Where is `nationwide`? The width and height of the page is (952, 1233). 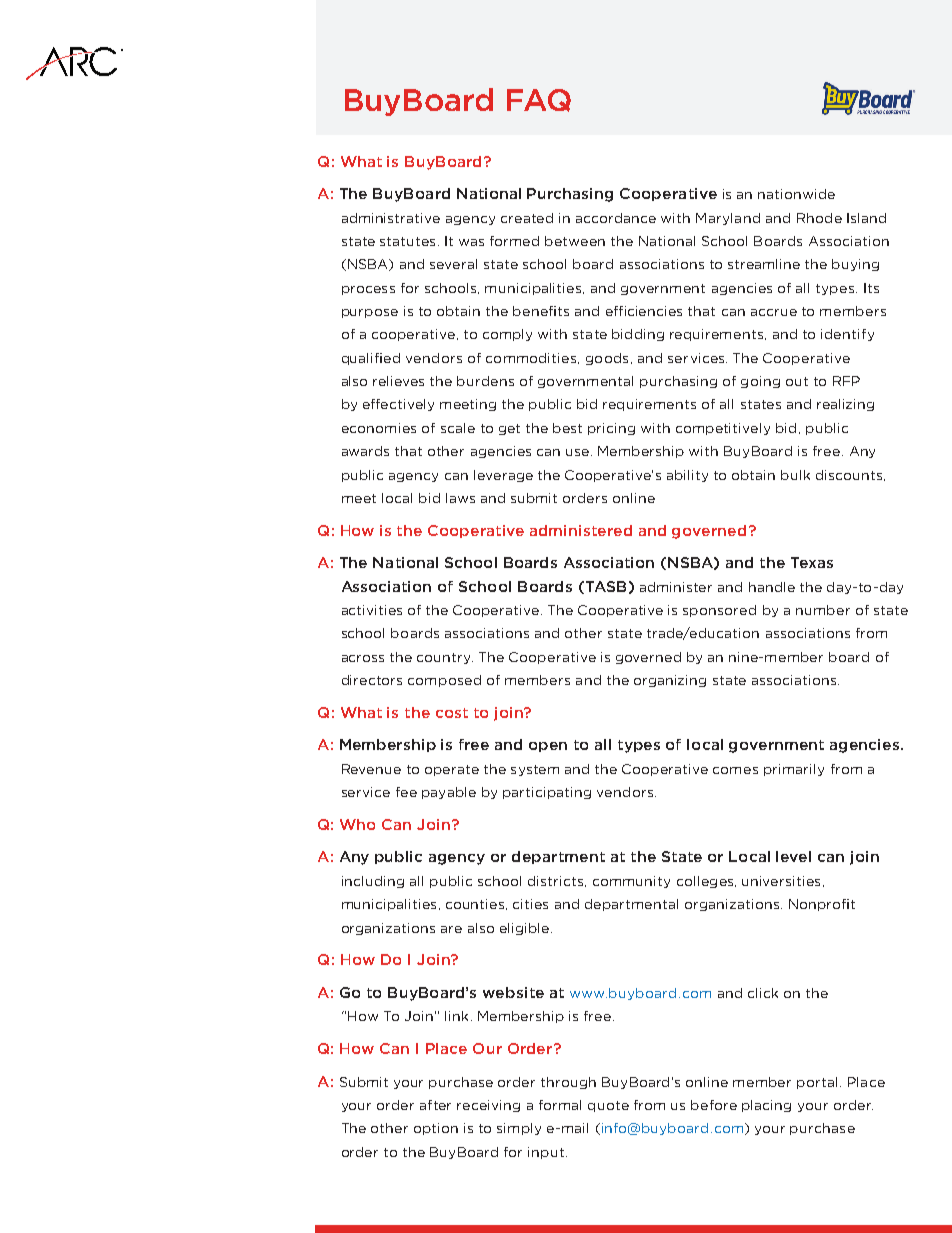 nationwide is located at coordinates (796, 194).
